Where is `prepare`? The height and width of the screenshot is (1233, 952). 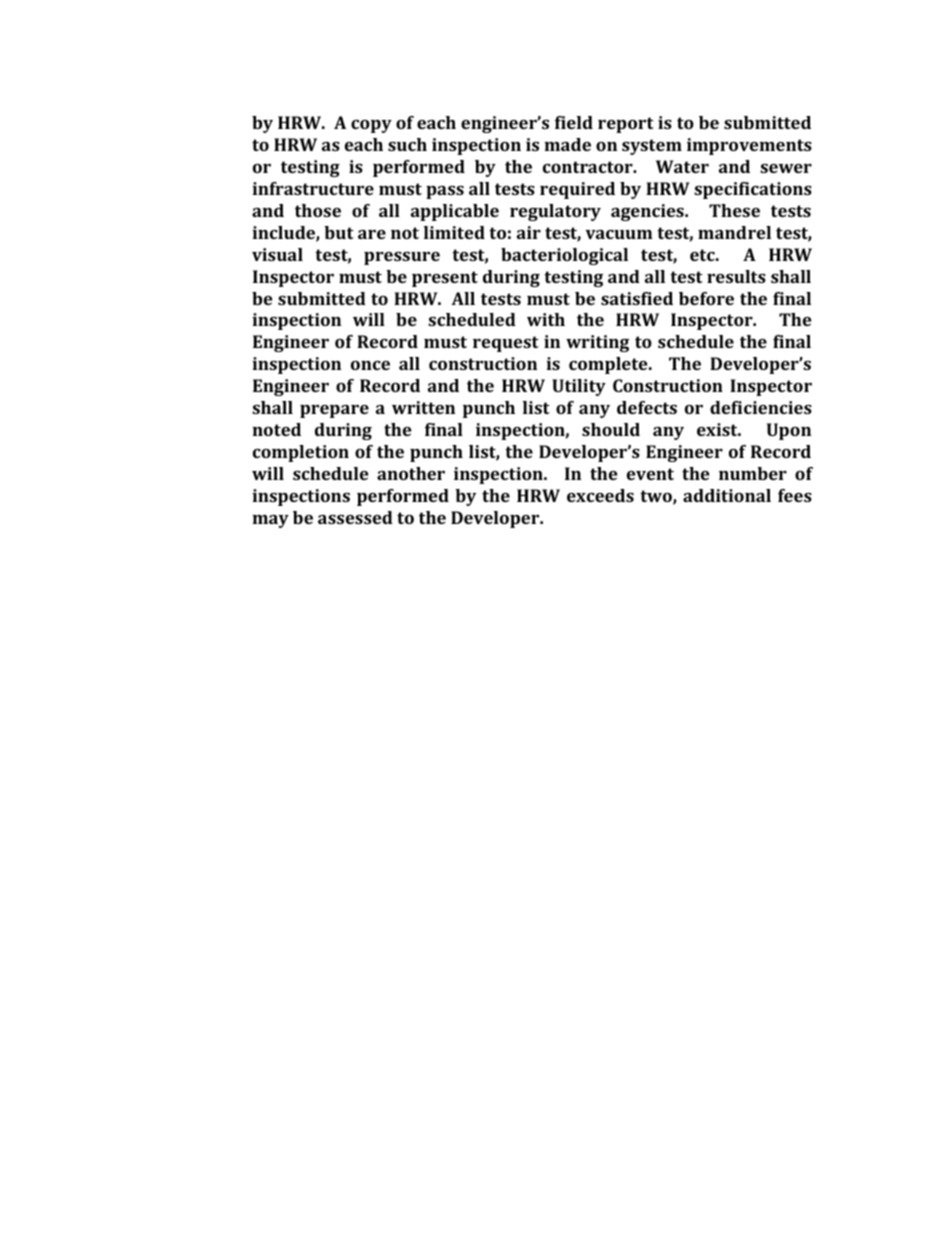 prepare is located at coordinates (334, 411).
